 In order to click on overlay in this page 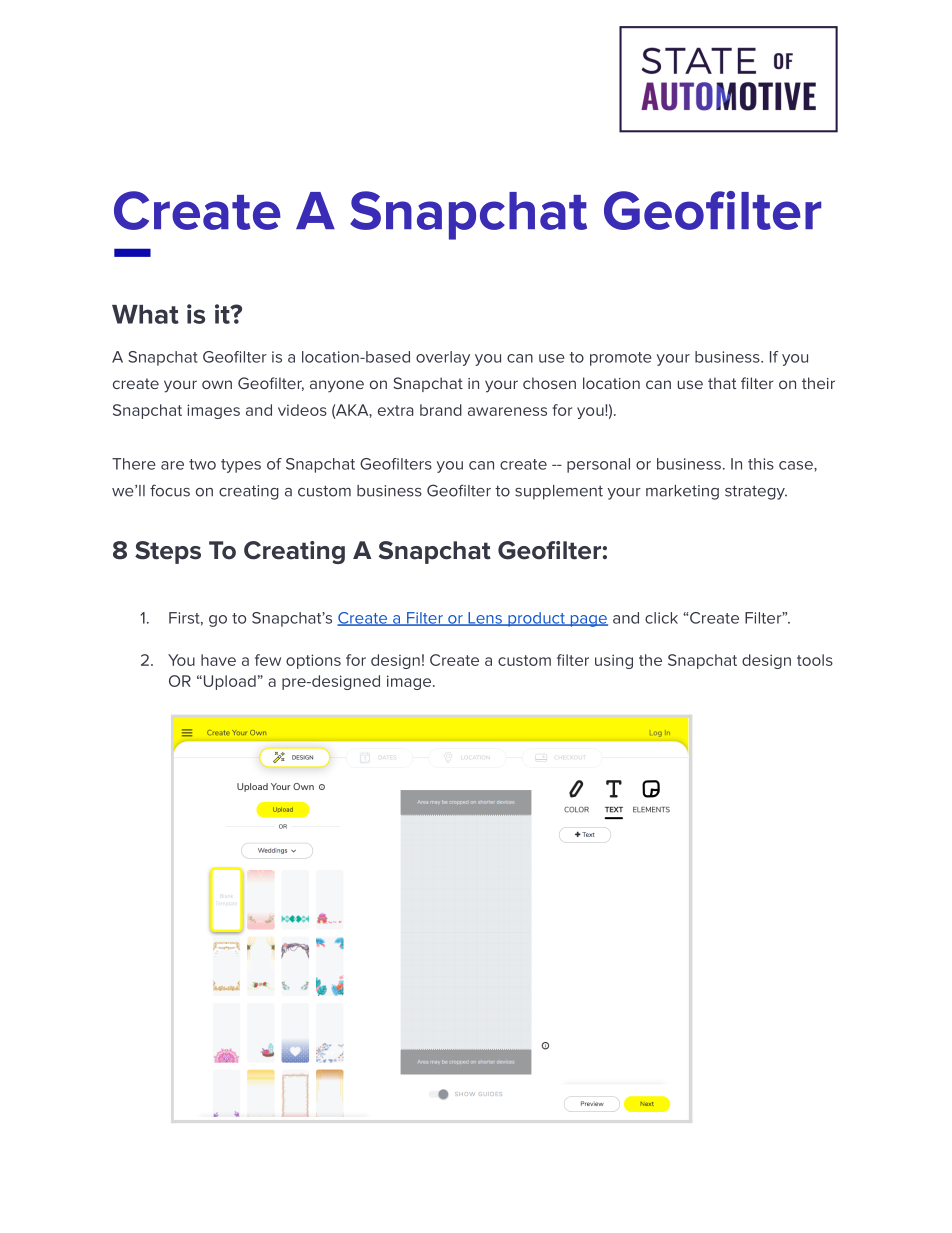, I will do `click(443, 358)`.
